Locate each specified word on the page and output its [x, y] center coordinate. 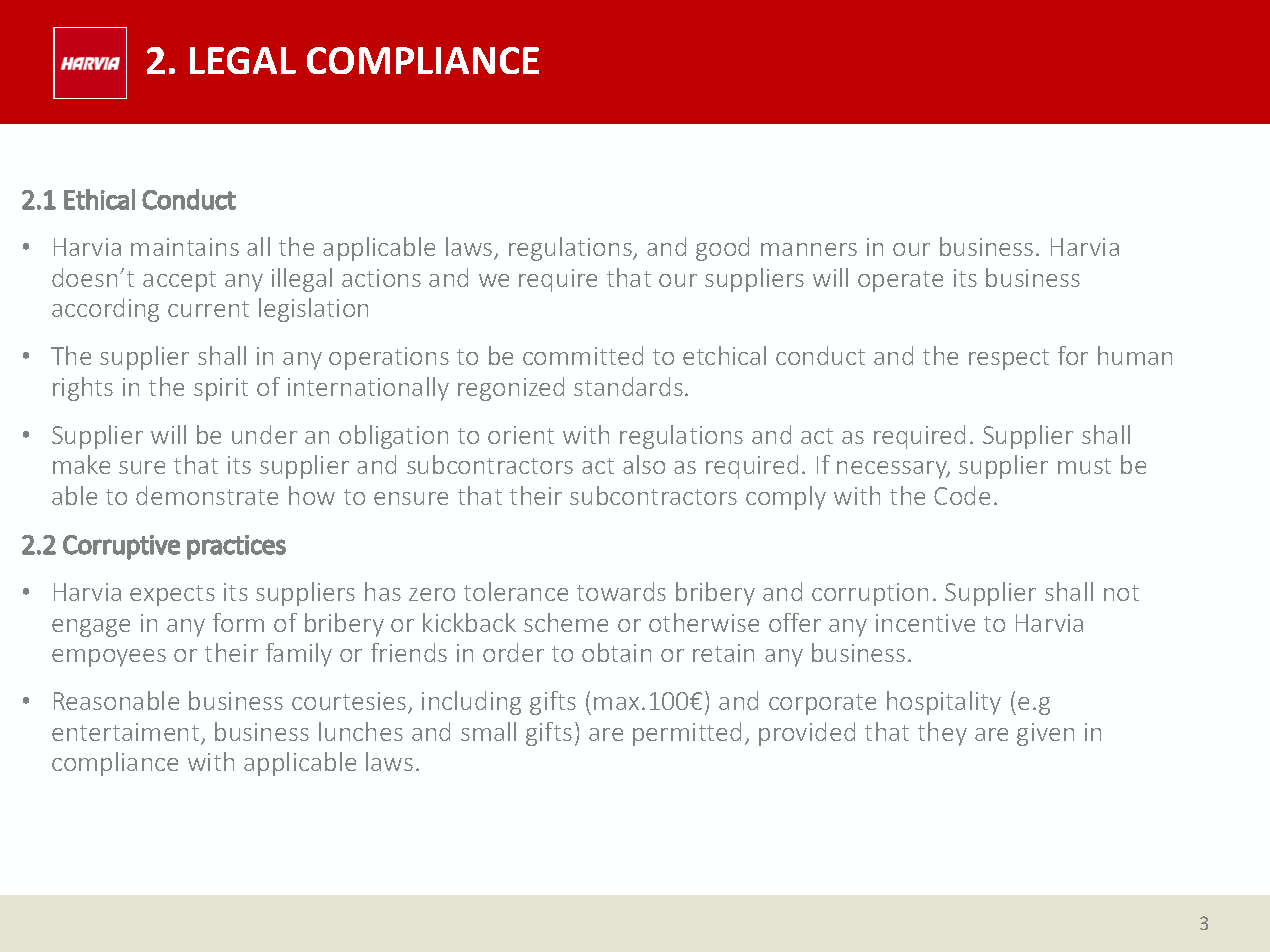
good [722, 249]
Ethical [99, 199]
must [1084, 466]
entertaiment [127, 733]
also [644, 464]
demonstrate [207, 495]
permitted [687, 734]
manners [809, 249]
